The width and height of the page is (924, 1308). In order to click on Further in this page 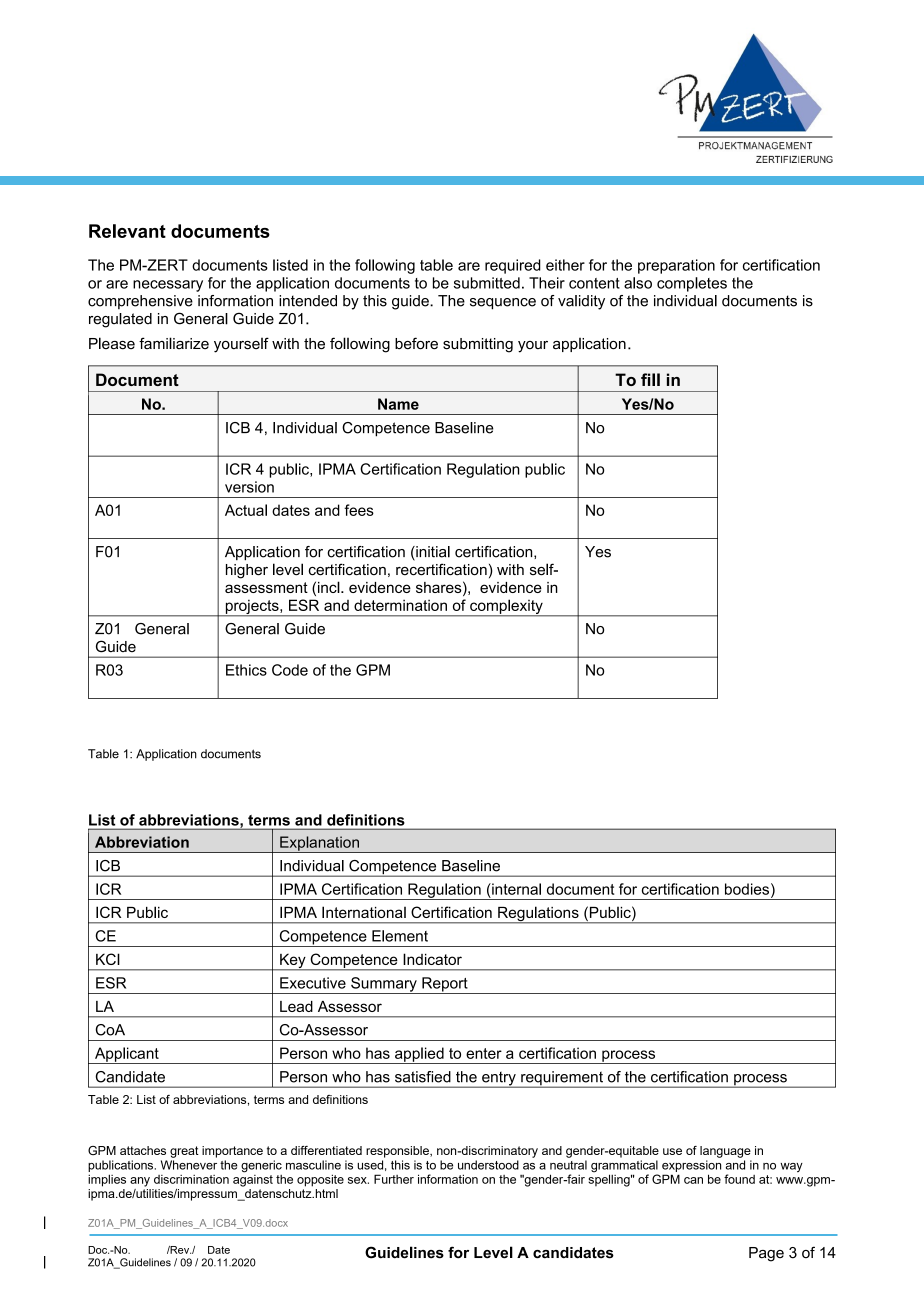, I will do `click(394, 1179)`.
